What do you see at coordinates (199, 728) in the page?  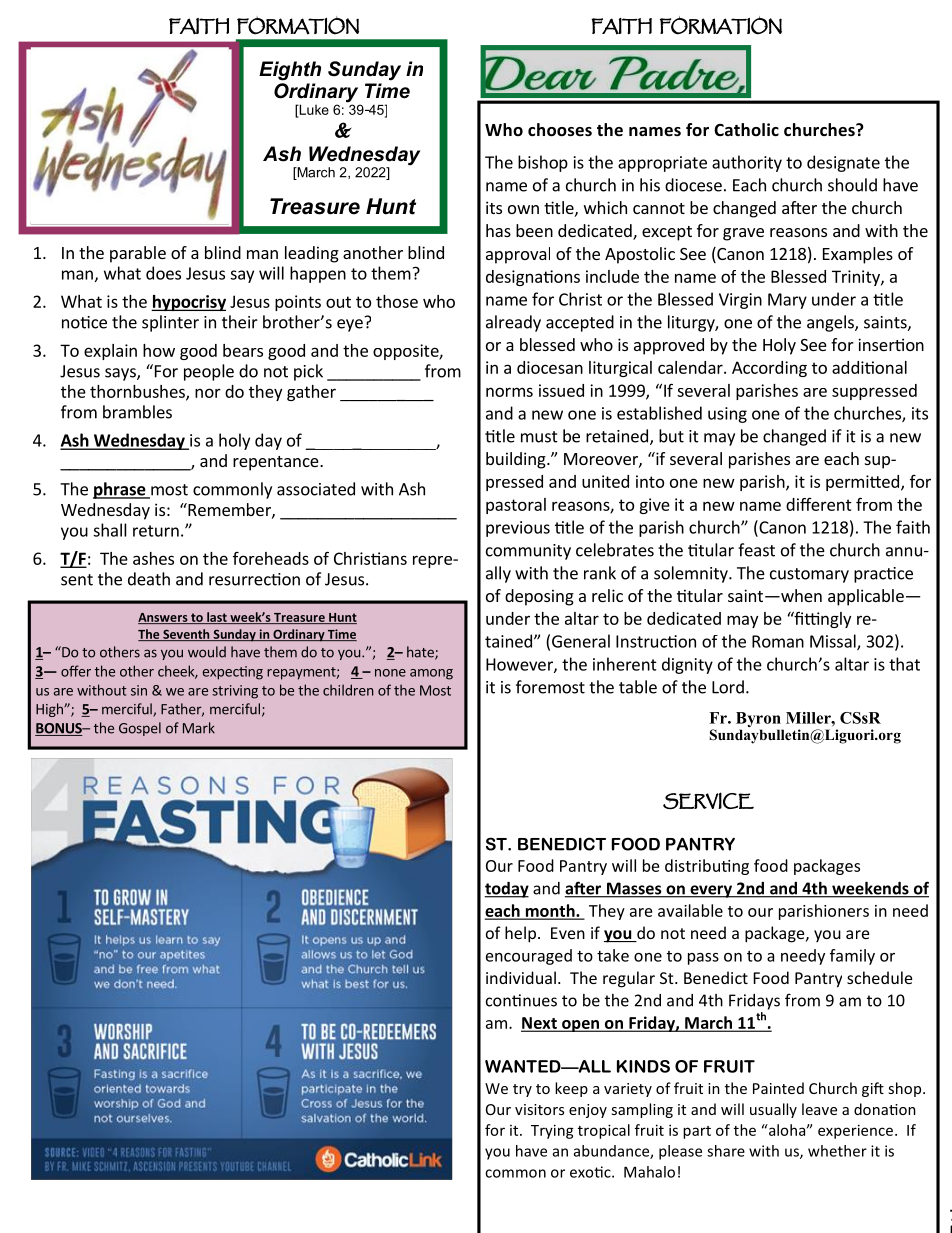 I see `Mark` at bounding box center [199, 728].
